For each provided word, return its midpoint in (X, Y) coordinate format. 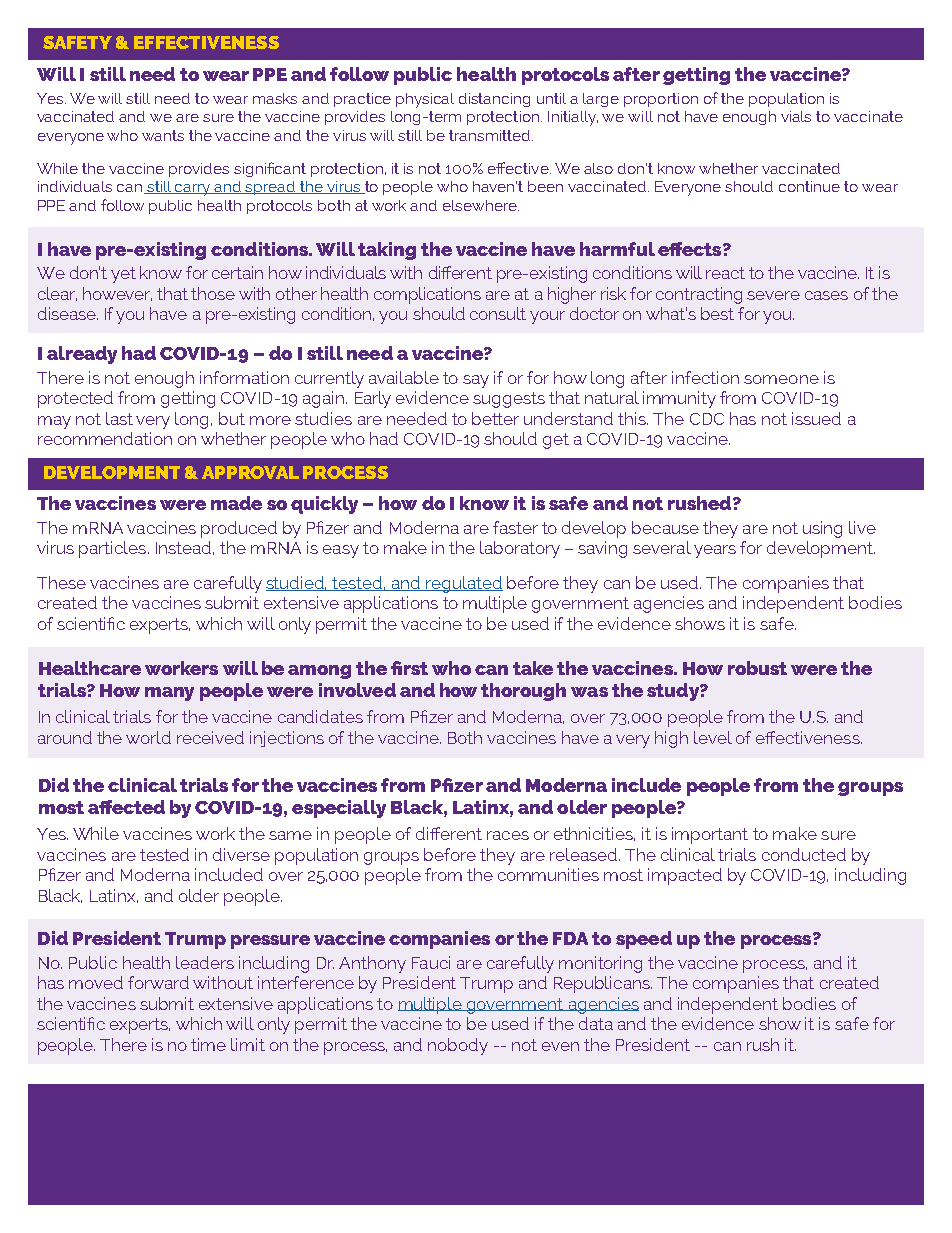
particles (112, 549)
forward (158, 982)
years (715, 551)
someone (781, 379)
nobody (458, 1046)
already (82, 355)
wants (163, 135)
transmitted (491, 135)
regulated (464, 584)
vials (796, 116)
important (710, 835)
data (596, 1023)
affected (126, 807)
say (476, 381)
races (508, 835)
